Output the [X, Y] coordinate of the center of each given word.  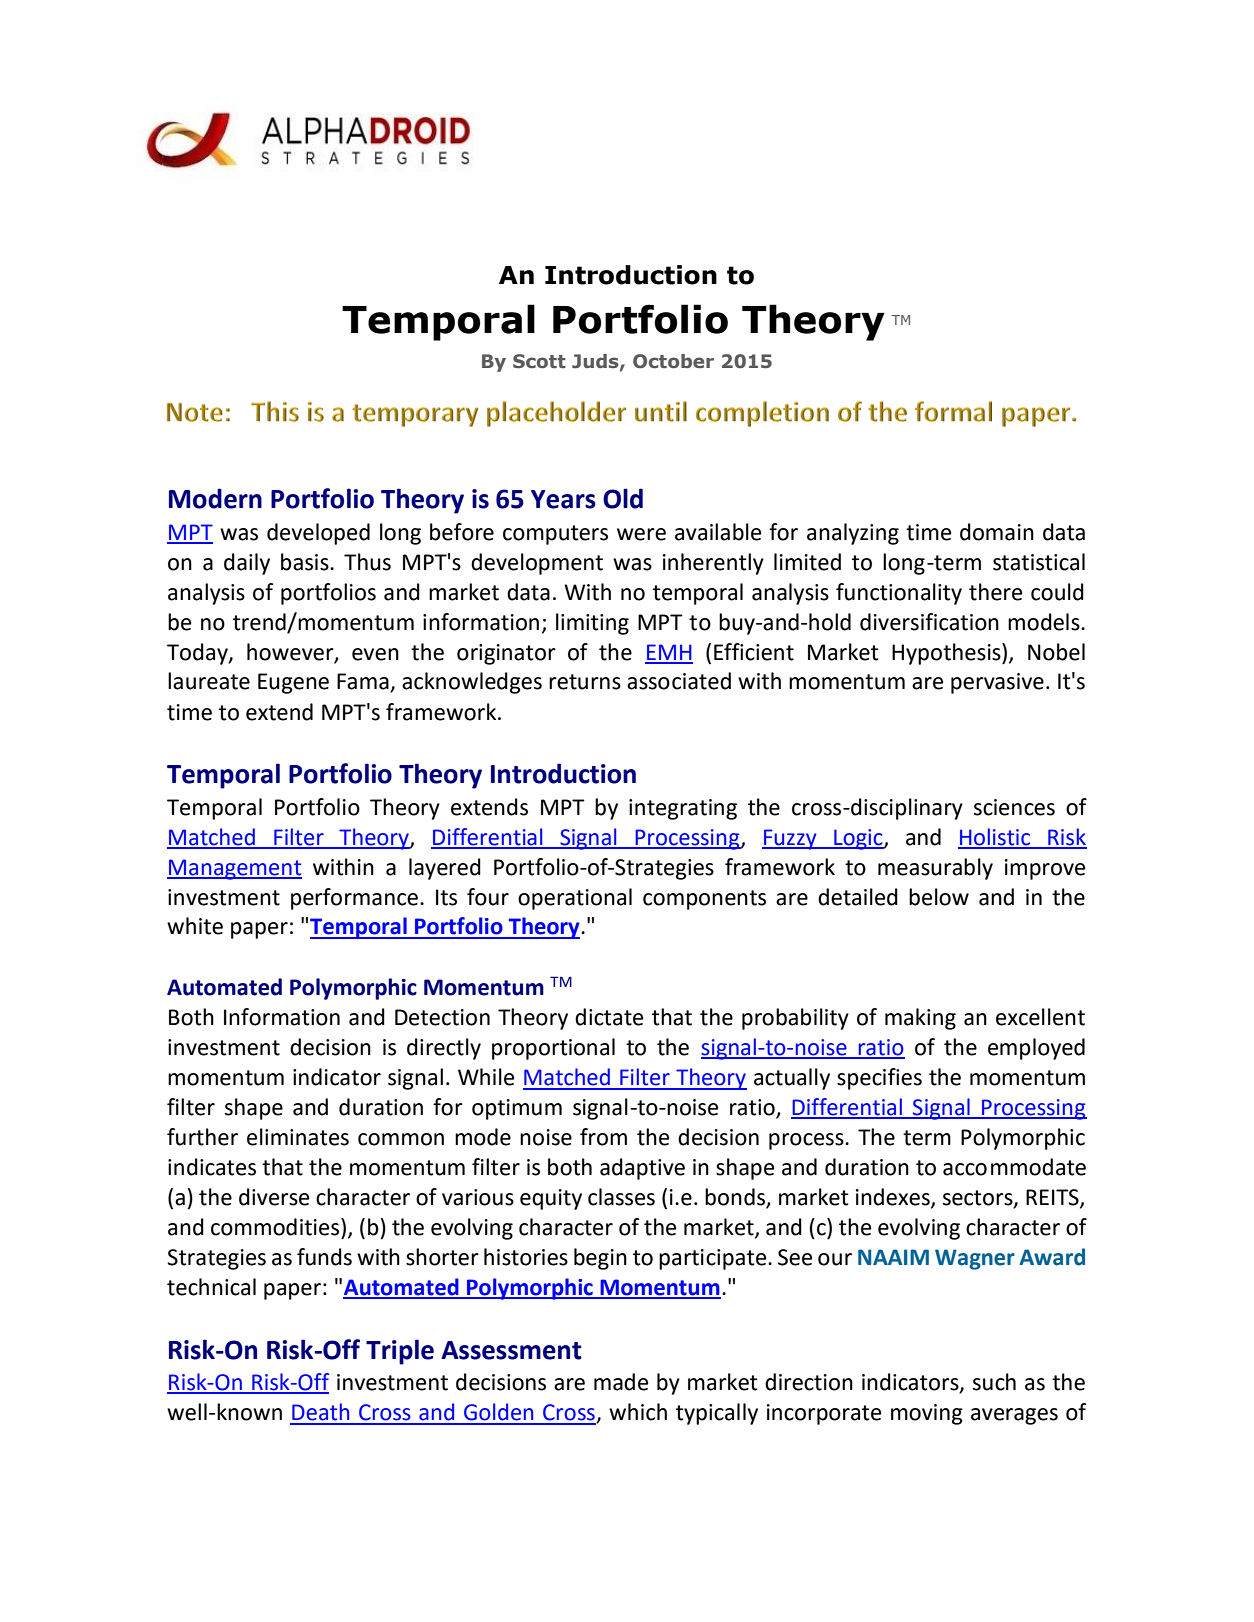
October [673, 361]
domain [997, 532]
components [704, 900]
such [994, 1382]
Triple [400, 1352]
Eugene [293, 683]
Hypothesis [947, 654]
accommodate [1014, 1167]
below [939, 897]
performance [354, 899]
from [603, 1137]
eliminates [298, 1137]
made [621, 1382]
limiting [592, 624]
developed [318, 534]
